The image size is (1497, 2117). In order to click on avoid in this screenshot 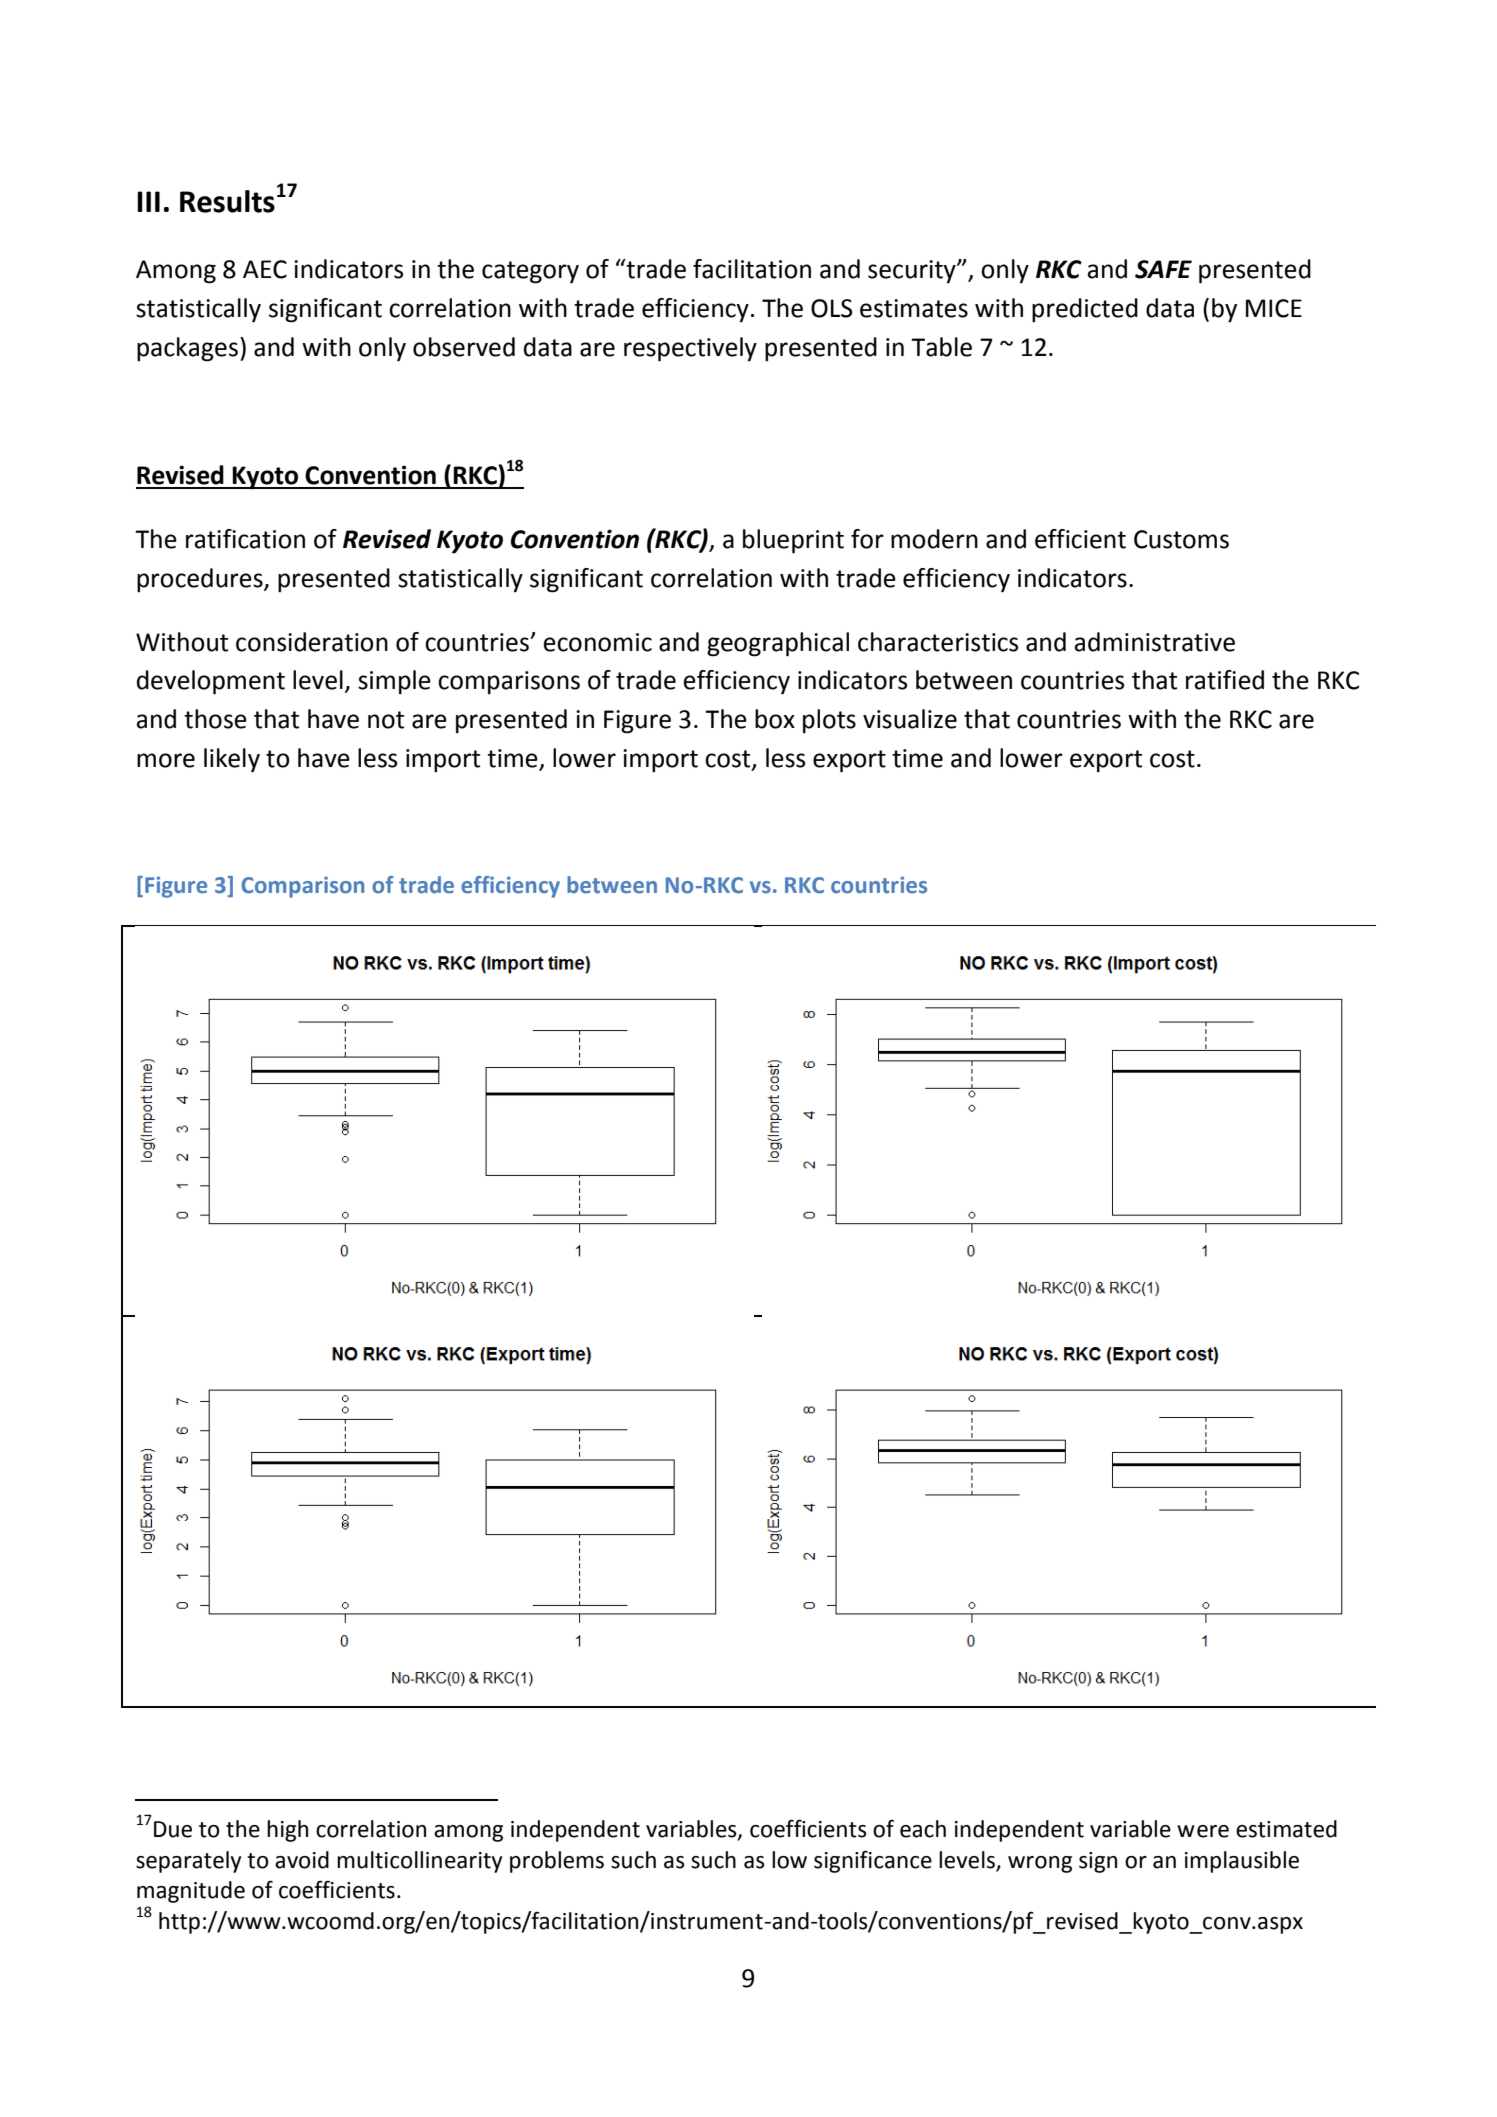, I will do `click(302, 1860)`.
